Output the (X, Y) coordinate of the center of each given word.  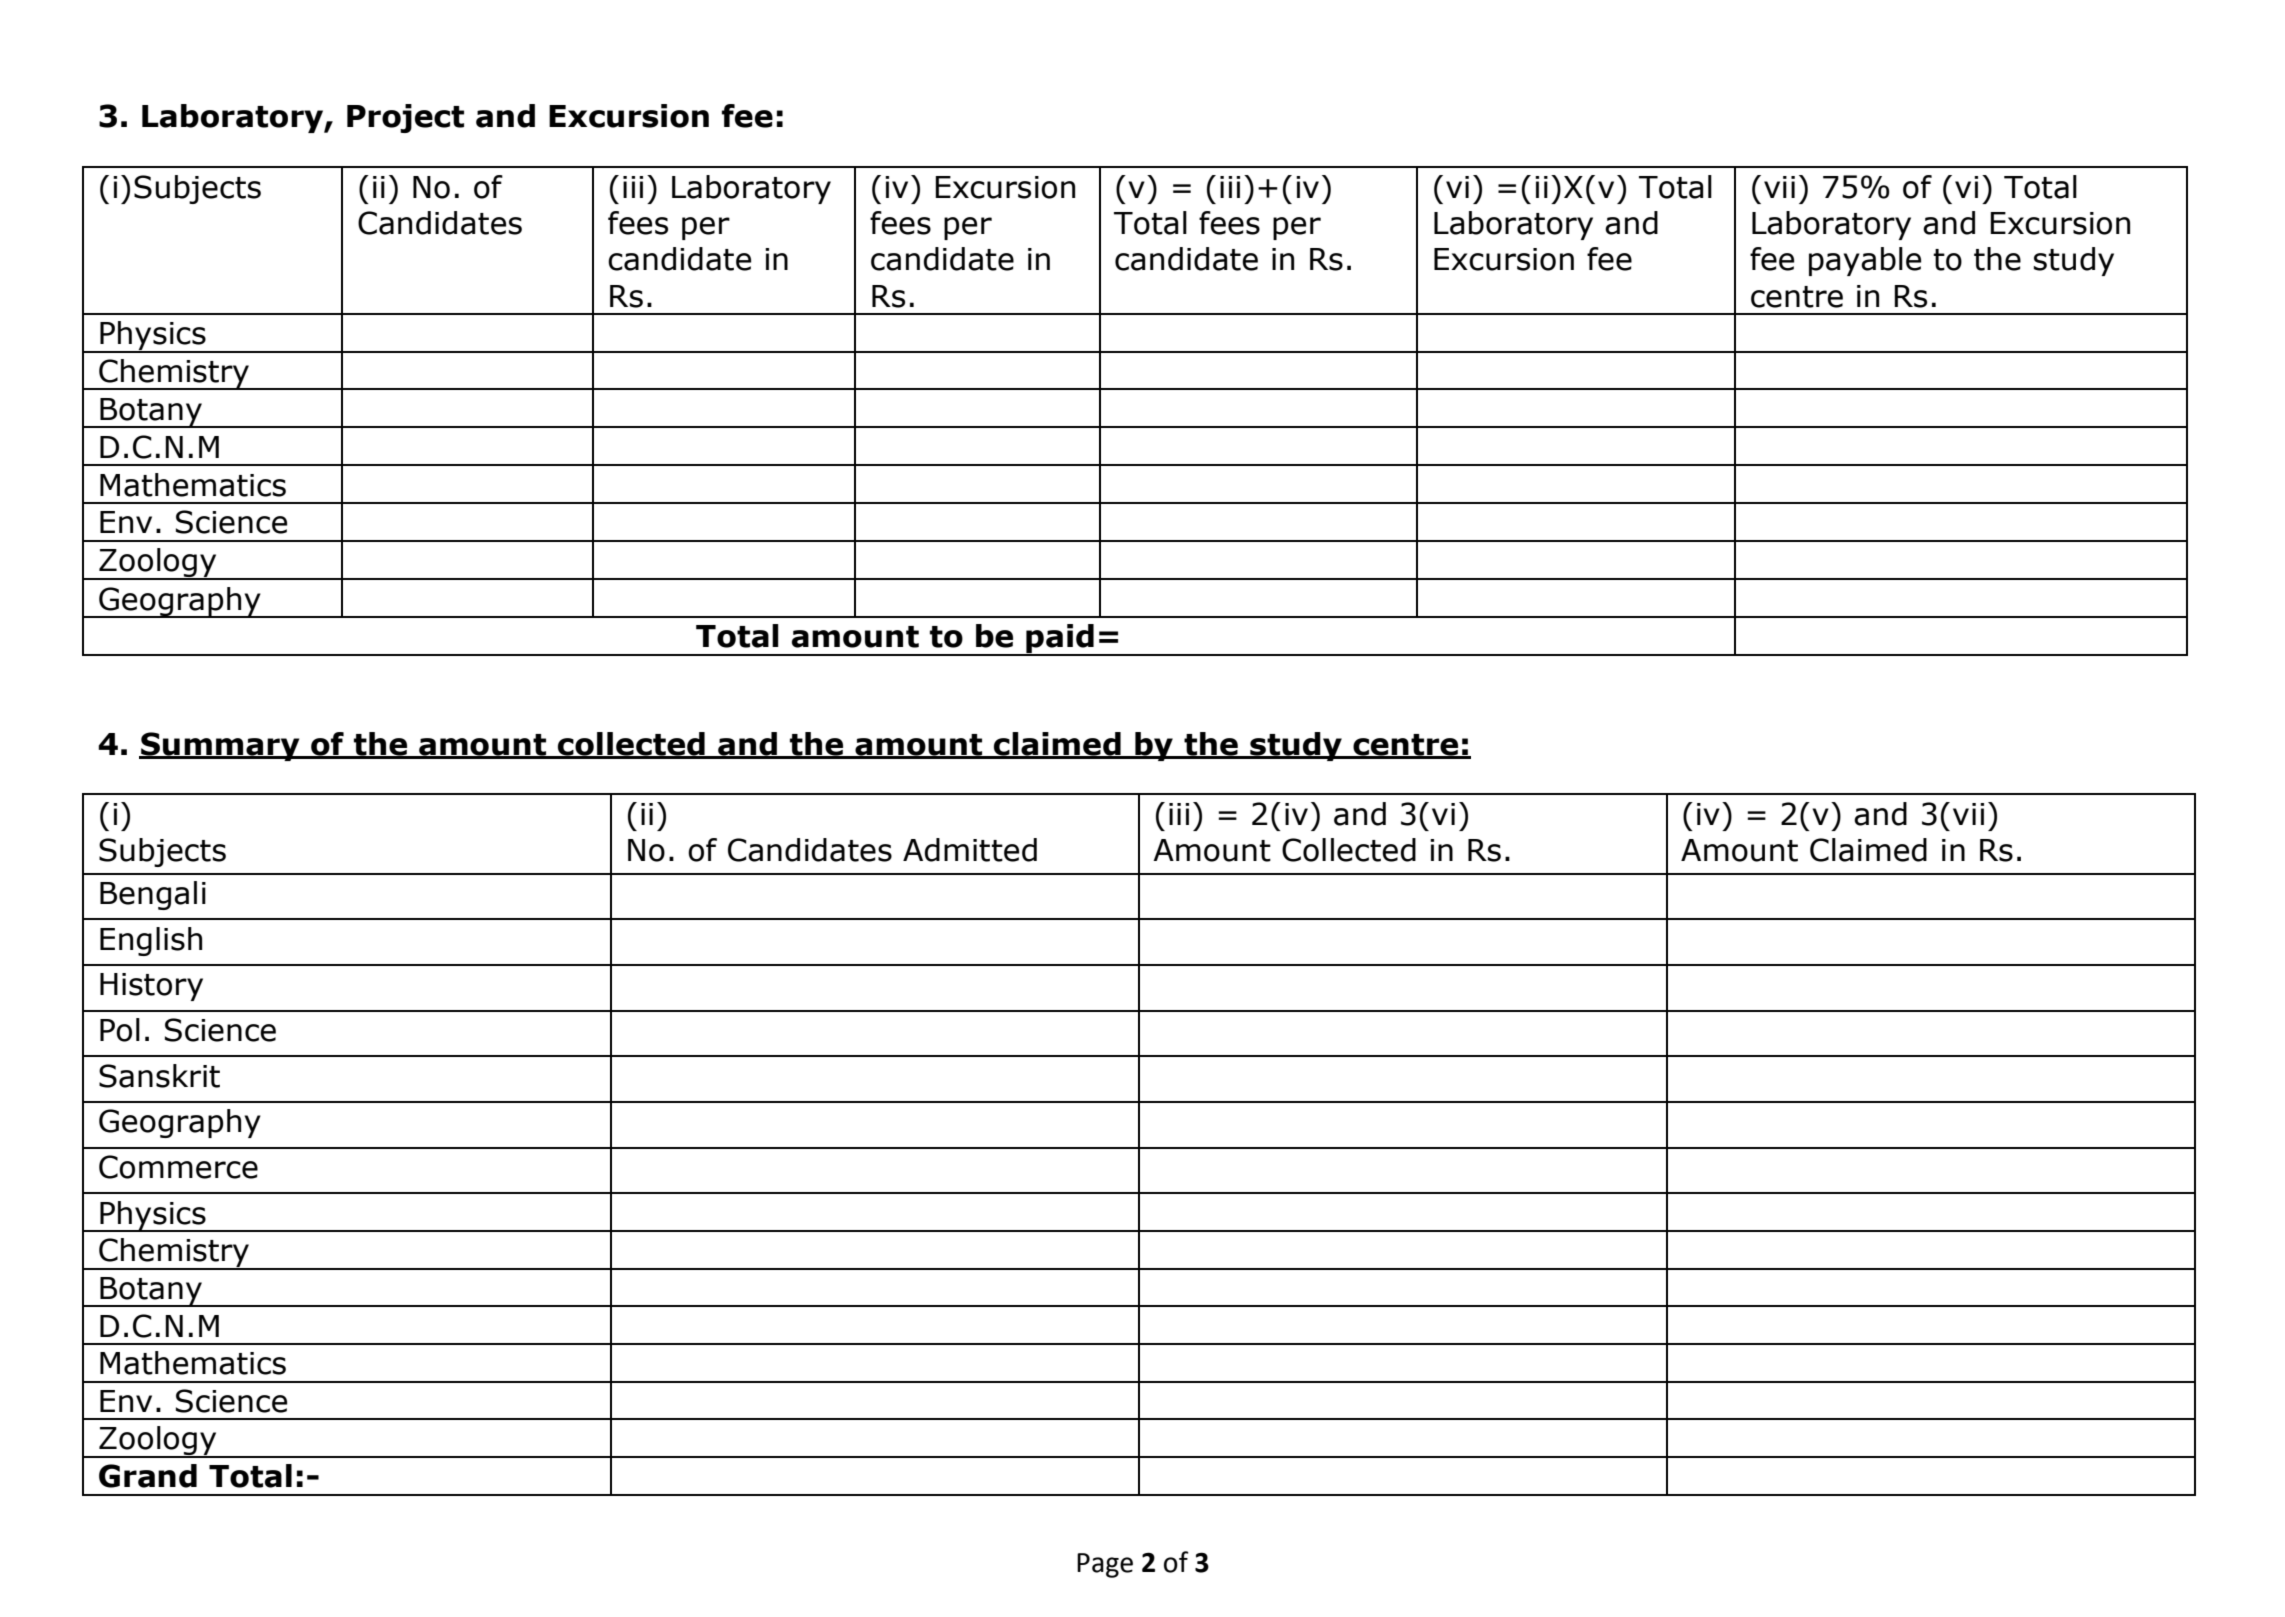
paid (1060, 640)
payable (1865, 261)
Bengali (153, 895)
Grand (148, 1476)
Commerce (178, 1167)
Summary (220, 746)
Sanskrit (159, 1076)
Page (1105, 1565)
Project (405, 118)
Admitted (970, 850)
